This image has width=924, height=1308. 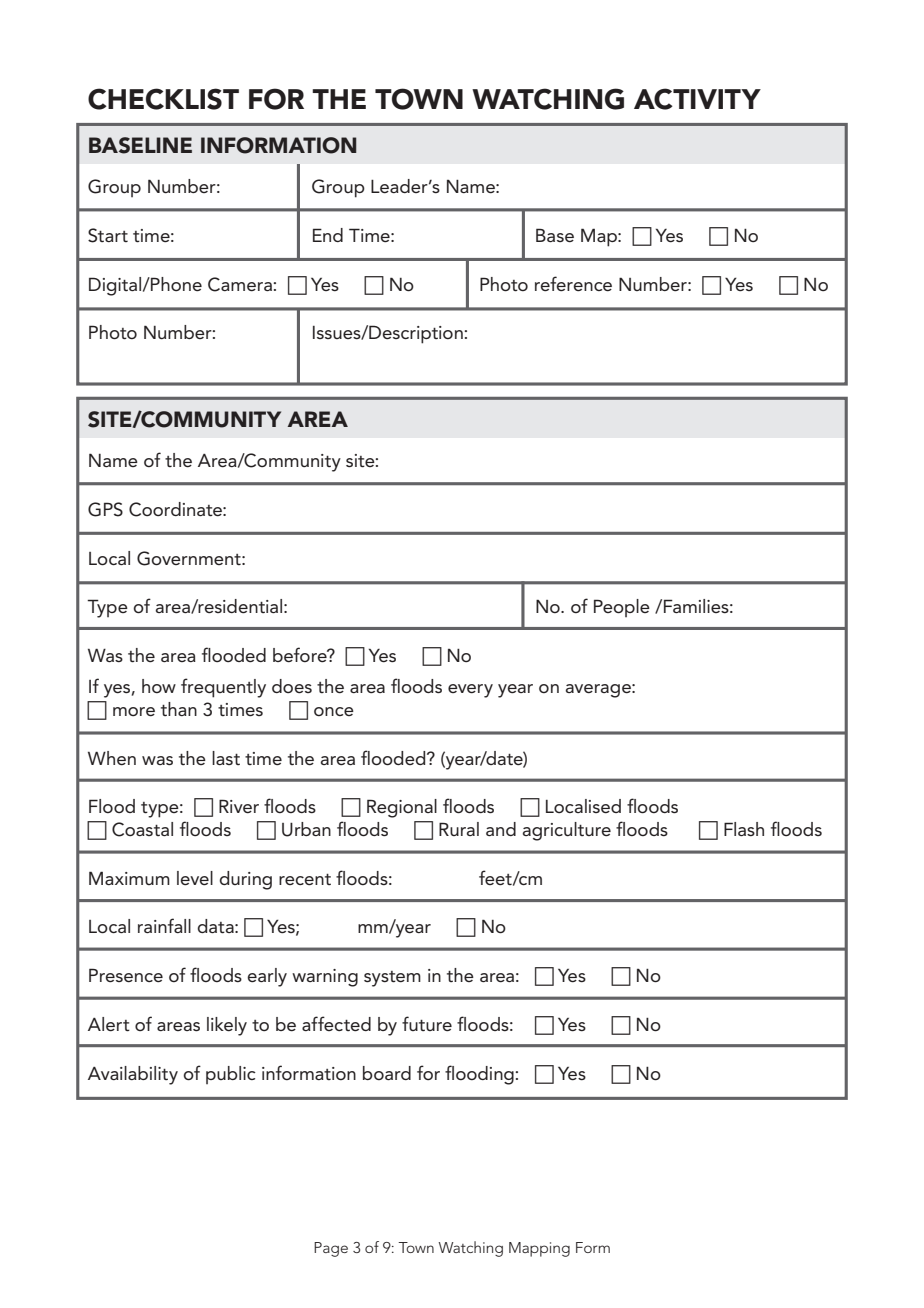 I want to click on agriculture, so click(x=567, y=831).
